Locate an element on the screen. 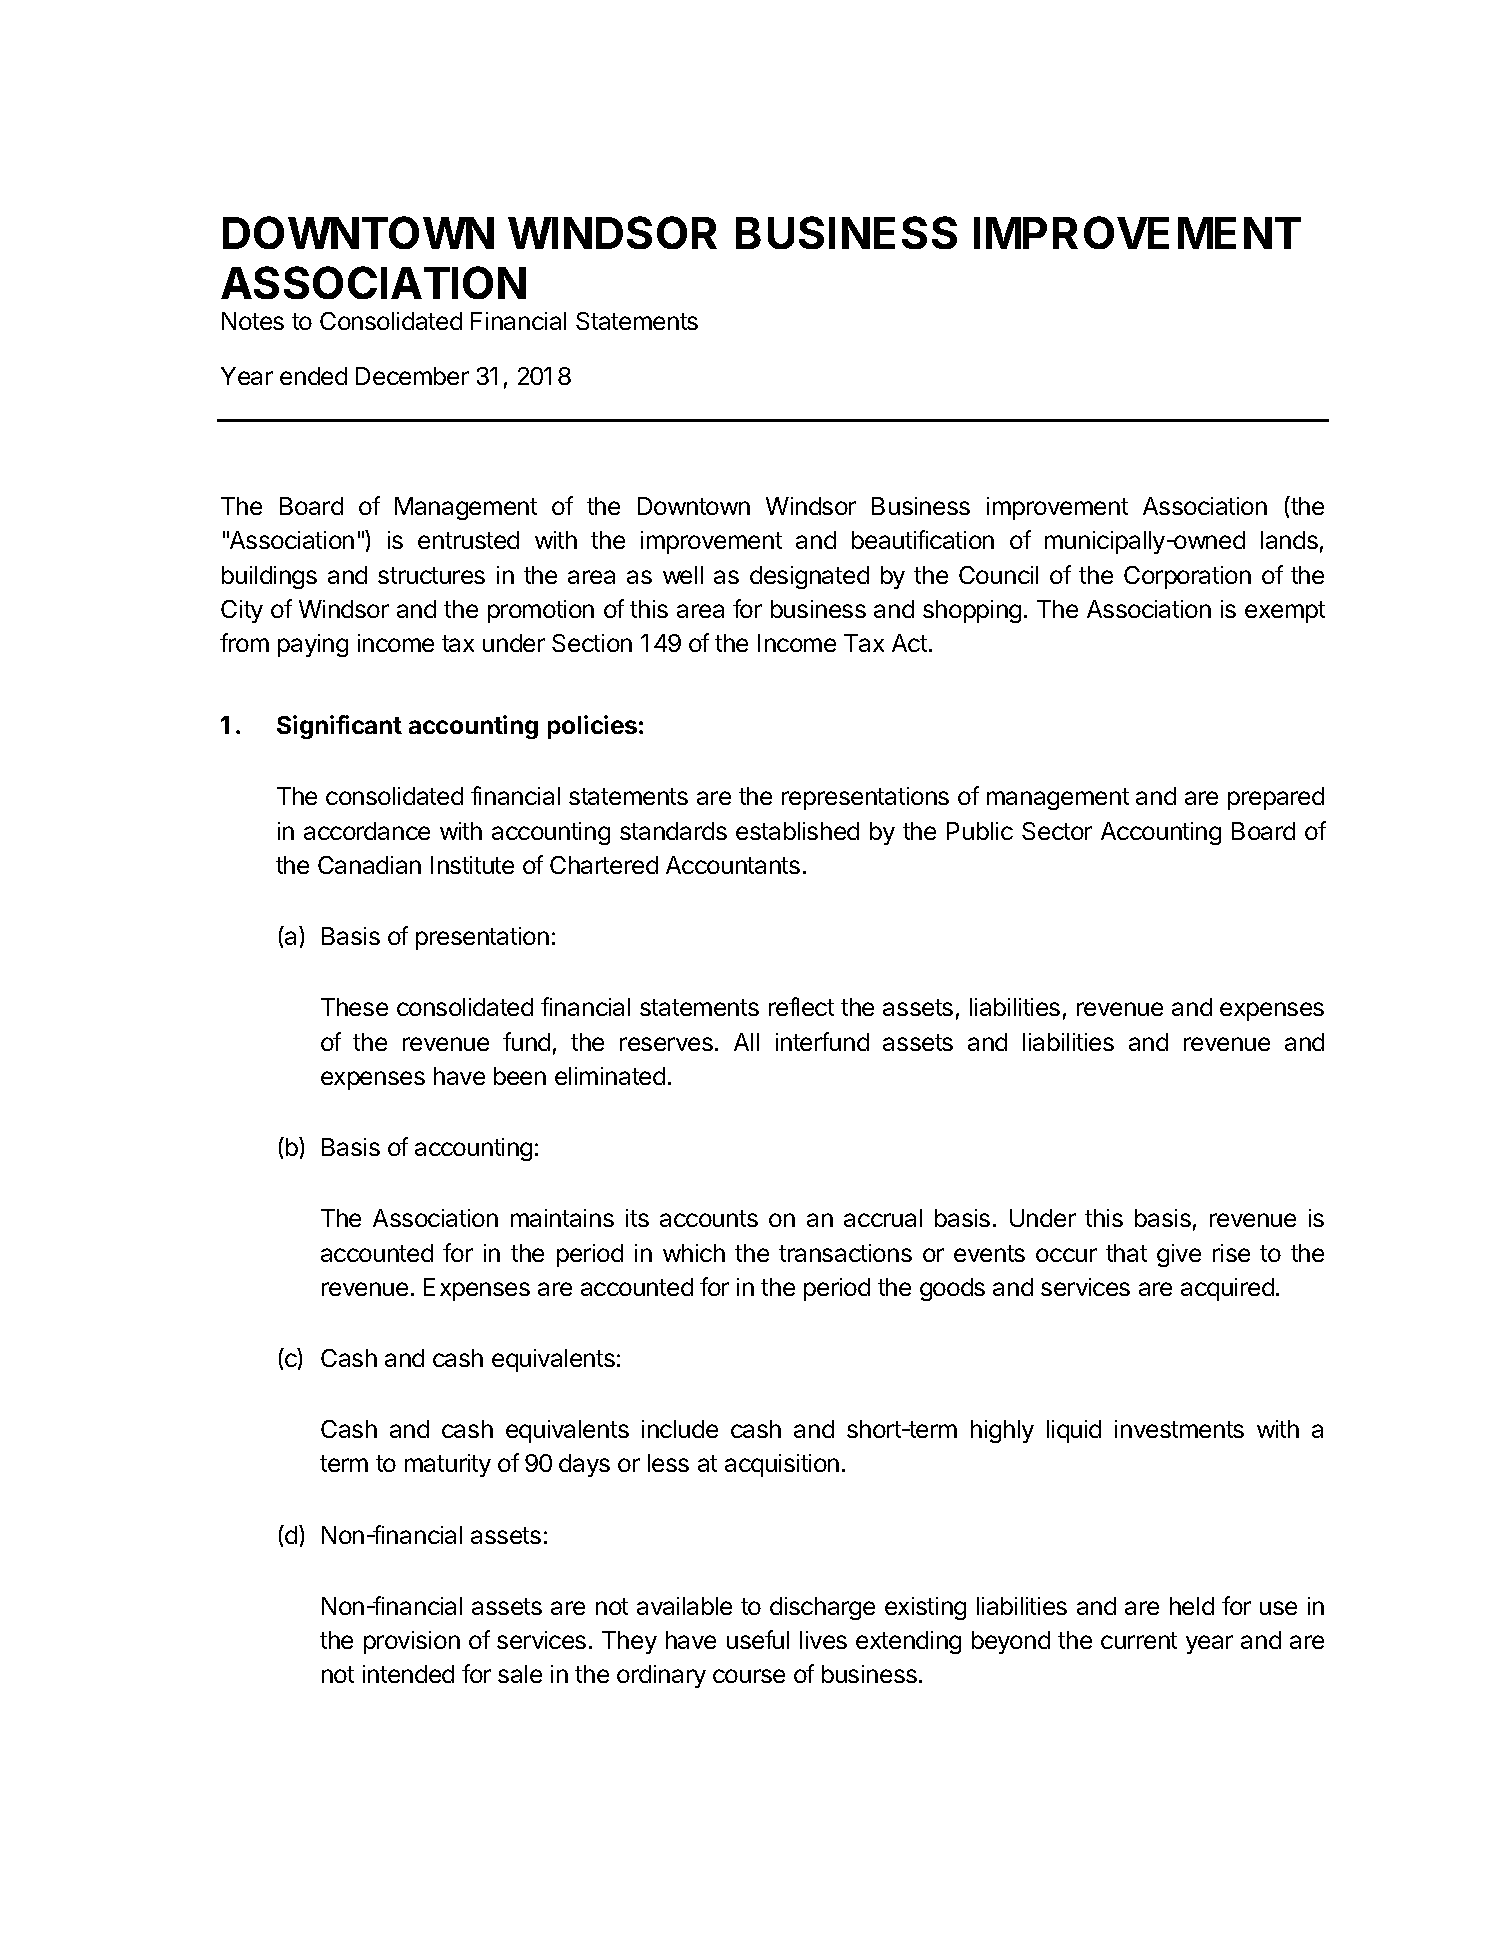 This screenshot has width=1502, height=1944. accounts is located at coordinates (709, 1218).
